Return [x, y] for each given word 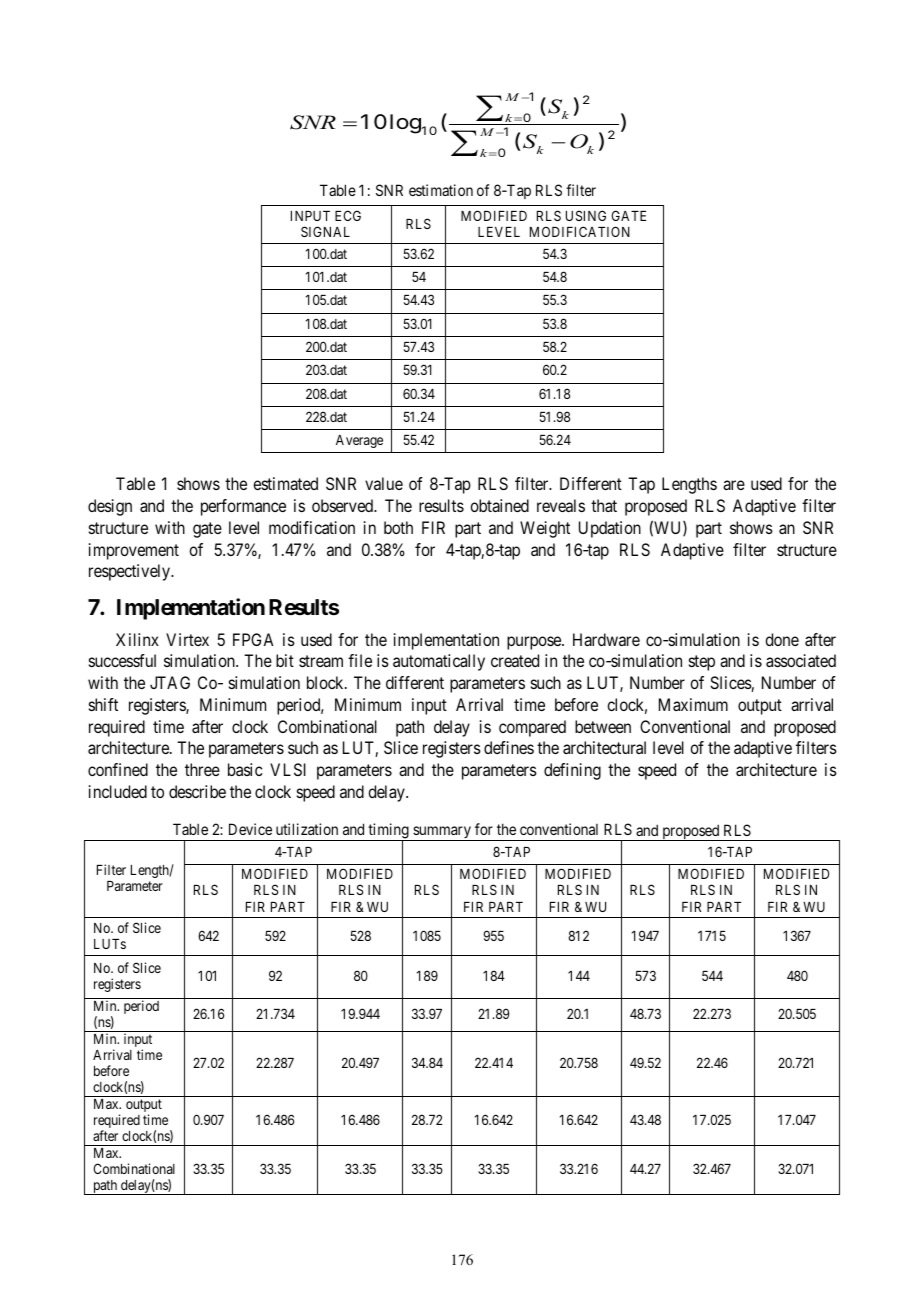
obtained [499, 505]
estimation [441, 190]
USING [586, 215]
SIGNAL [325, 231]
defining [572, 771]
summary [442, 833]
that [604, 505]
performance [243, 507]
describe [197, 791]
